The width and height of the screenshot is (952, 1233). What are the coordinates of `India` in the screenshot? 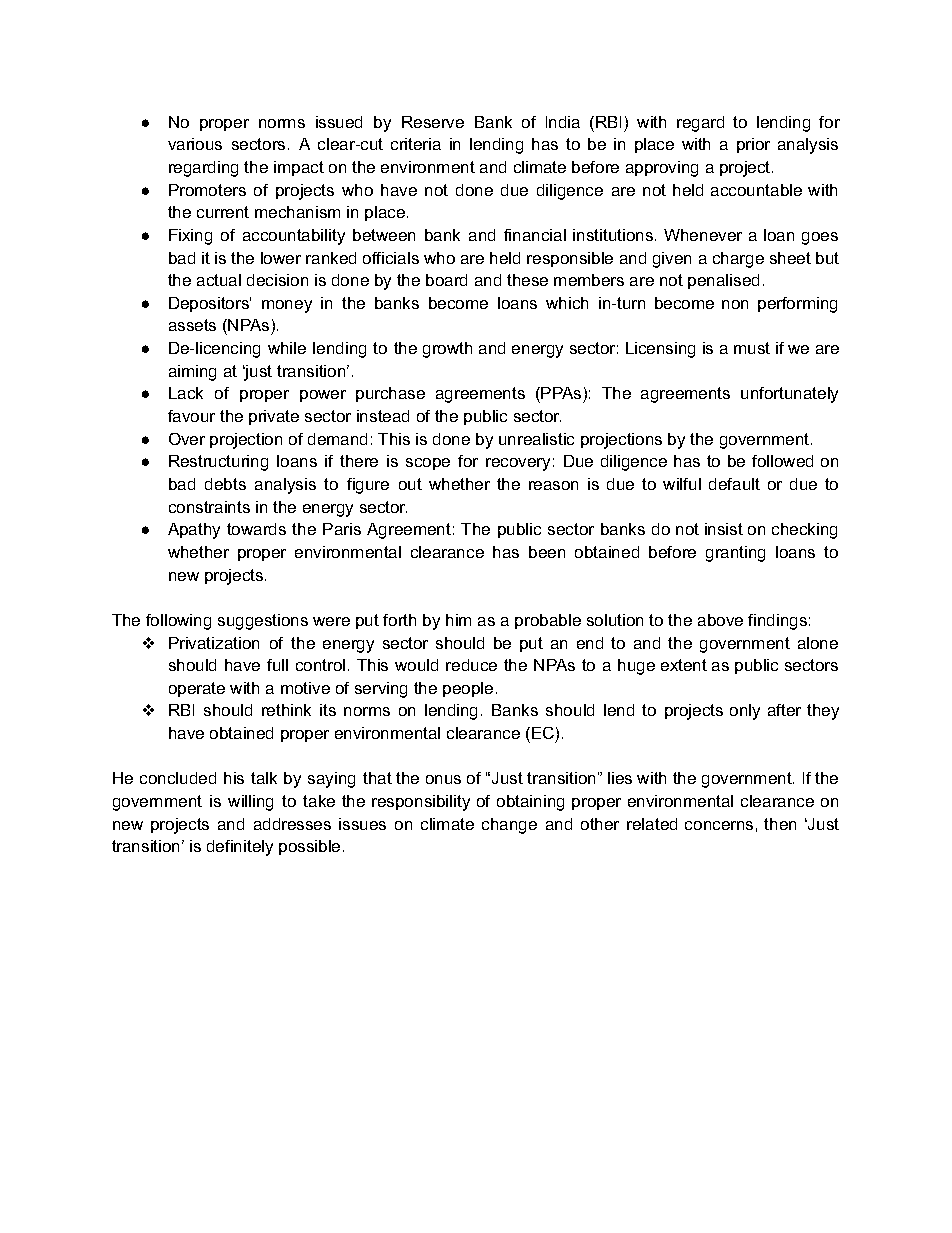 It's located at (563, 122).
